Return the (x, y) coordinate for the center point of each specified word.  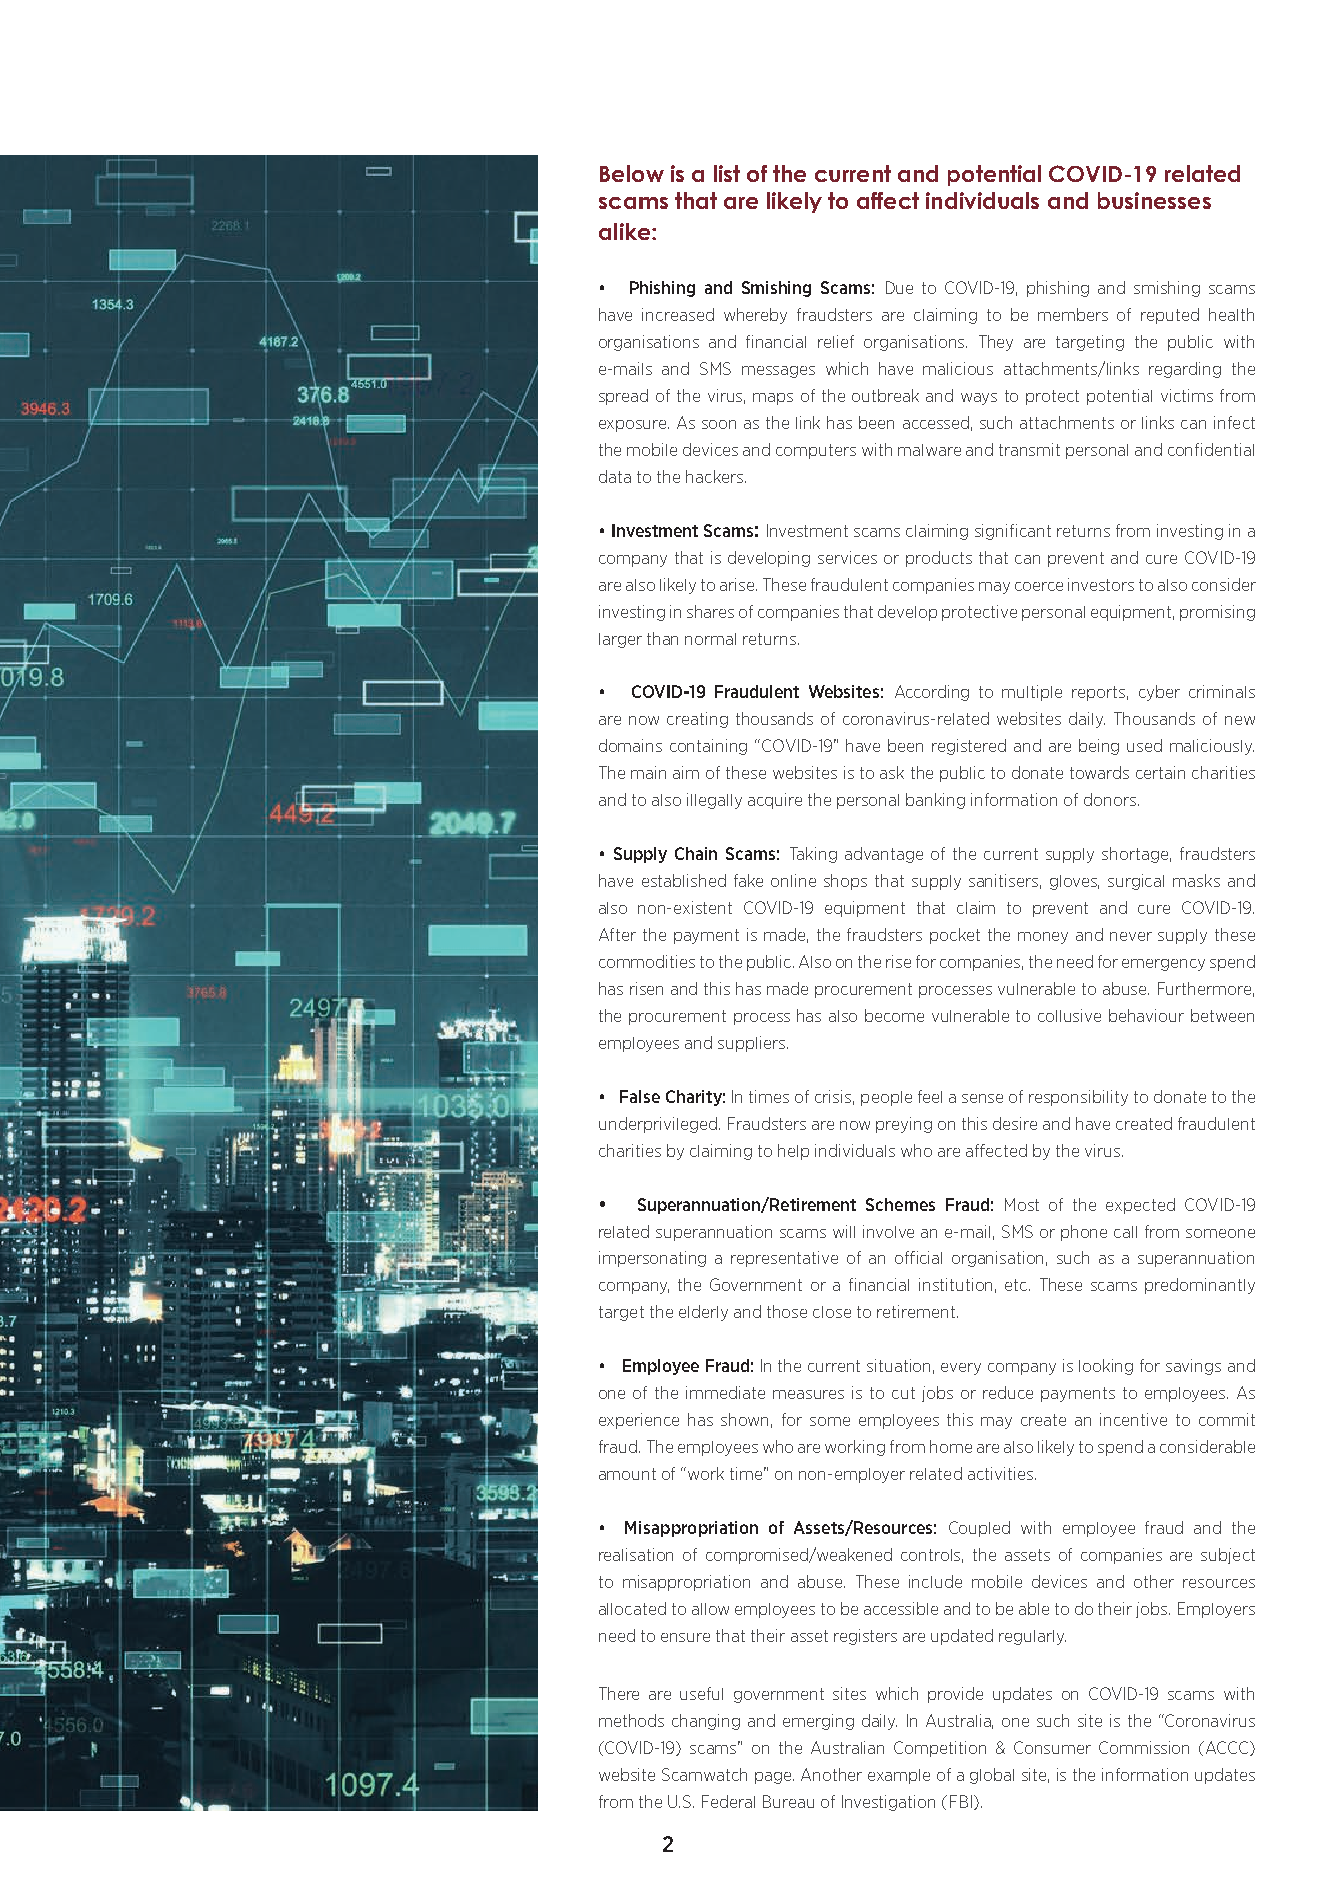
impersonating (652, 1259)
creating (697, 720)
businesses (1154, 200)
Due (899, 287)
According (932, 693)
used (1144, 745)
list (727, 173)
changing (706, 1722)
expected (1140, 1206)
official (918, 1257)
